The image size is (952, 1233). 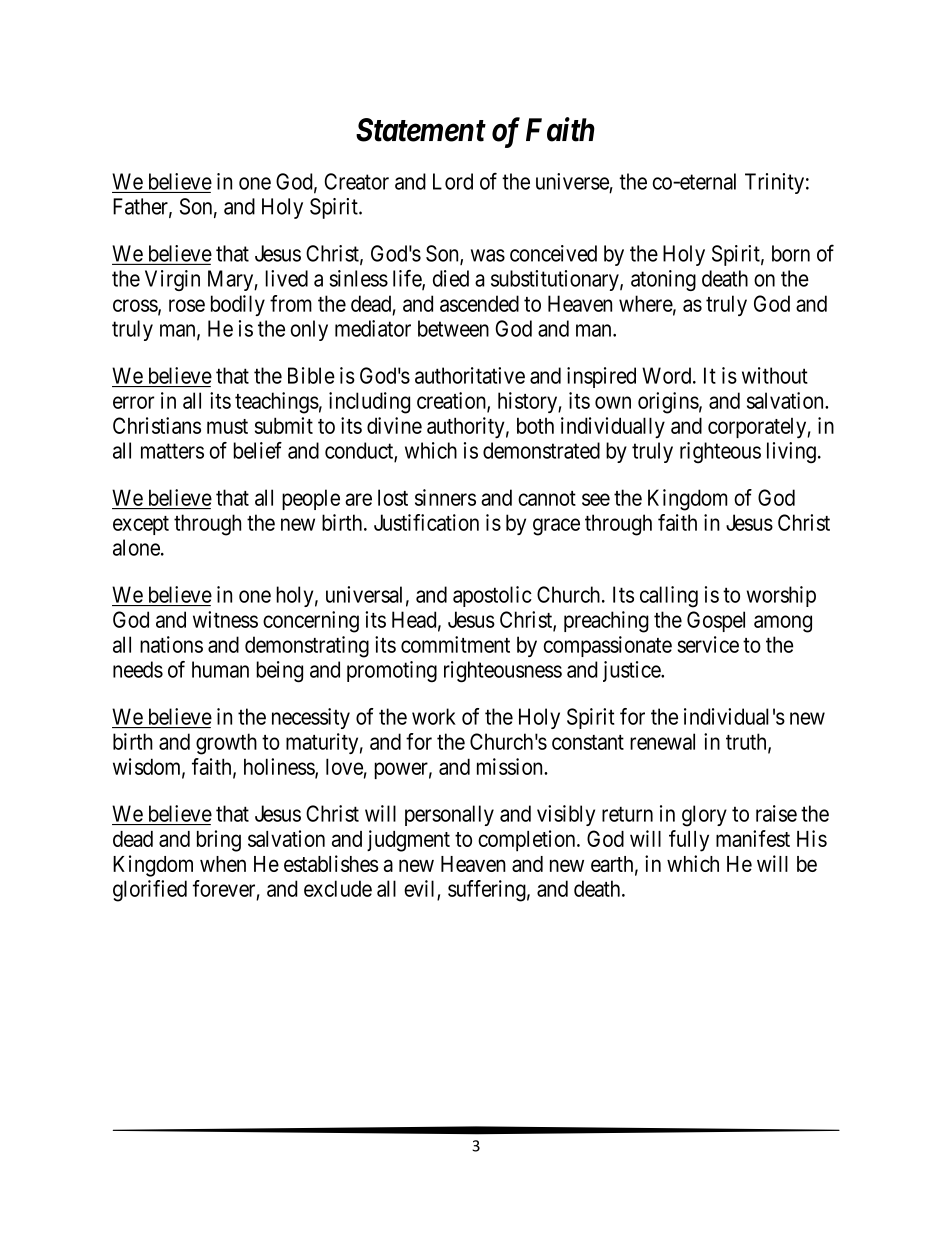 What do you see at coordinates (356, 181) in the image?
I see `Creator` at bounding box center [356, 181].
